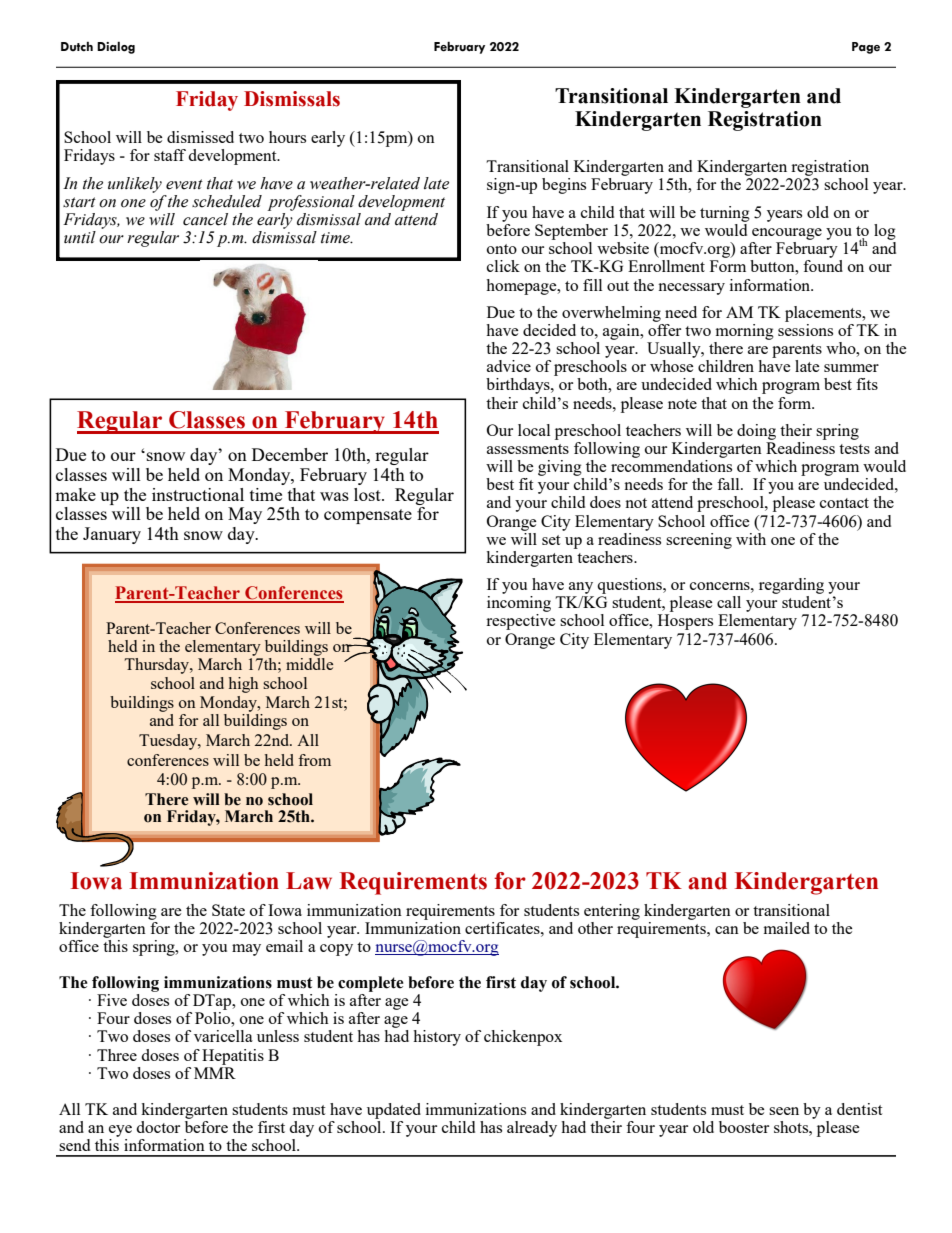  I want to click on mailed, so click(787, 928).
